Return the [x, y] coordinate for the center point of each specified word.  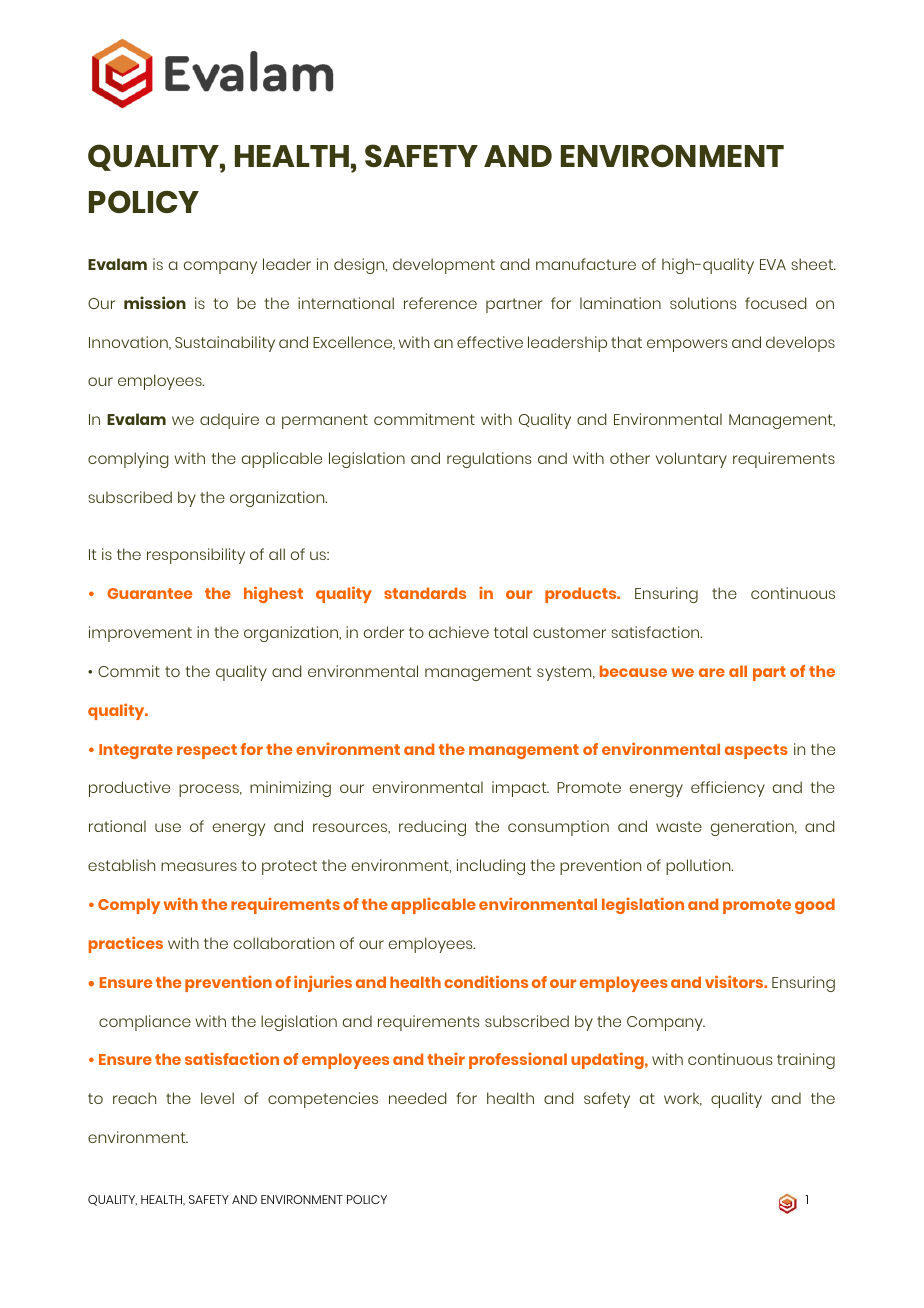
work [683, 1099]
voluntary [691, 460]
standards [425, 593]
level [217, 1098]
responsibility [196, 556]
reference [440, 303]
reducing [432, 828]
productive [129, 789]
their [446, 1059]
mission [155, 302]
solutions [703, 303]
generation [753, 828]
